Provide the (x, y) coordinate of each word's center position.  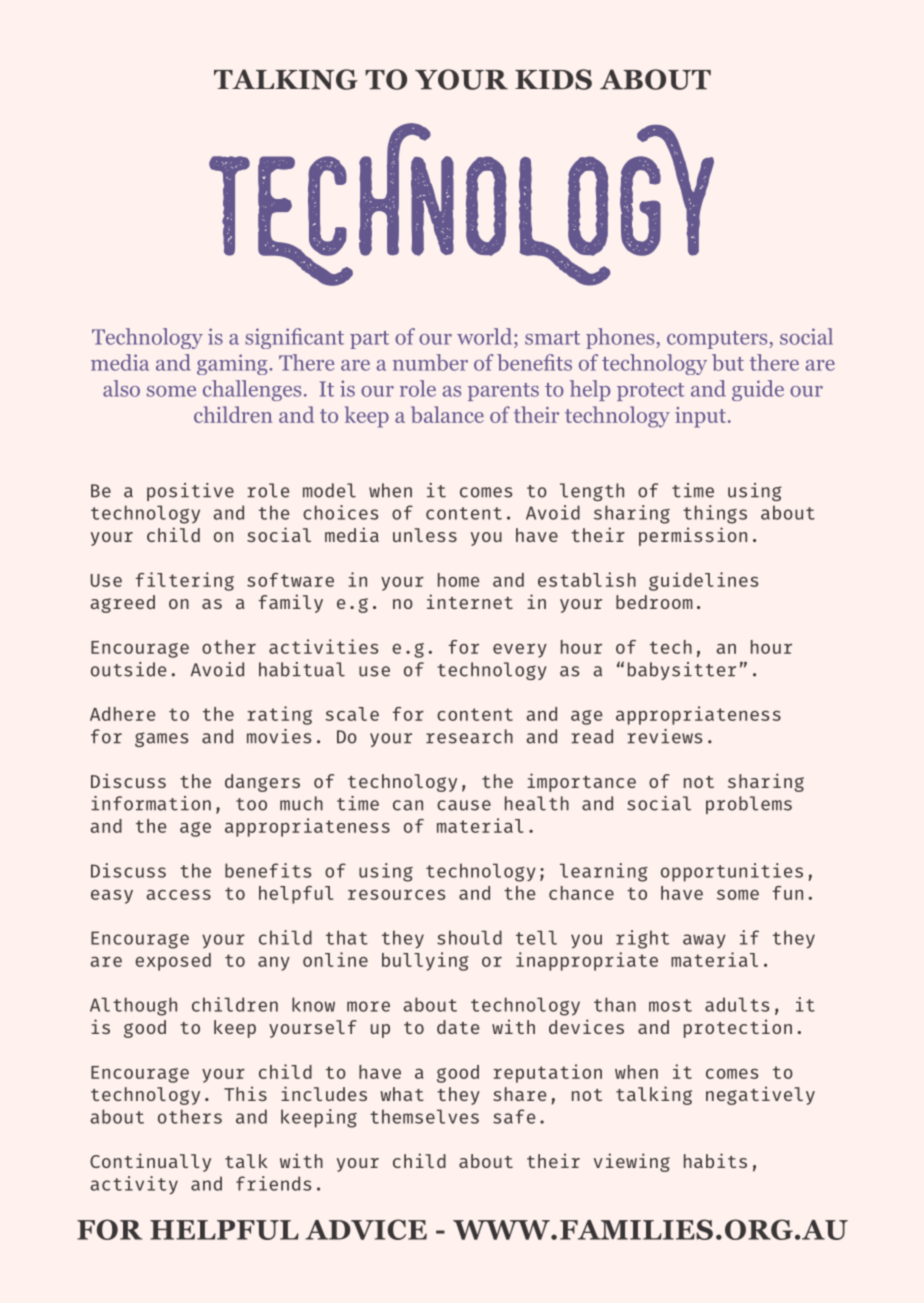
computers (718, 340)
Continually (150, 1162)
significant (294, 338)
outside (129, 669)
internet (470, 601)
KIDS (553, 79)
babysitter (682, 671)
